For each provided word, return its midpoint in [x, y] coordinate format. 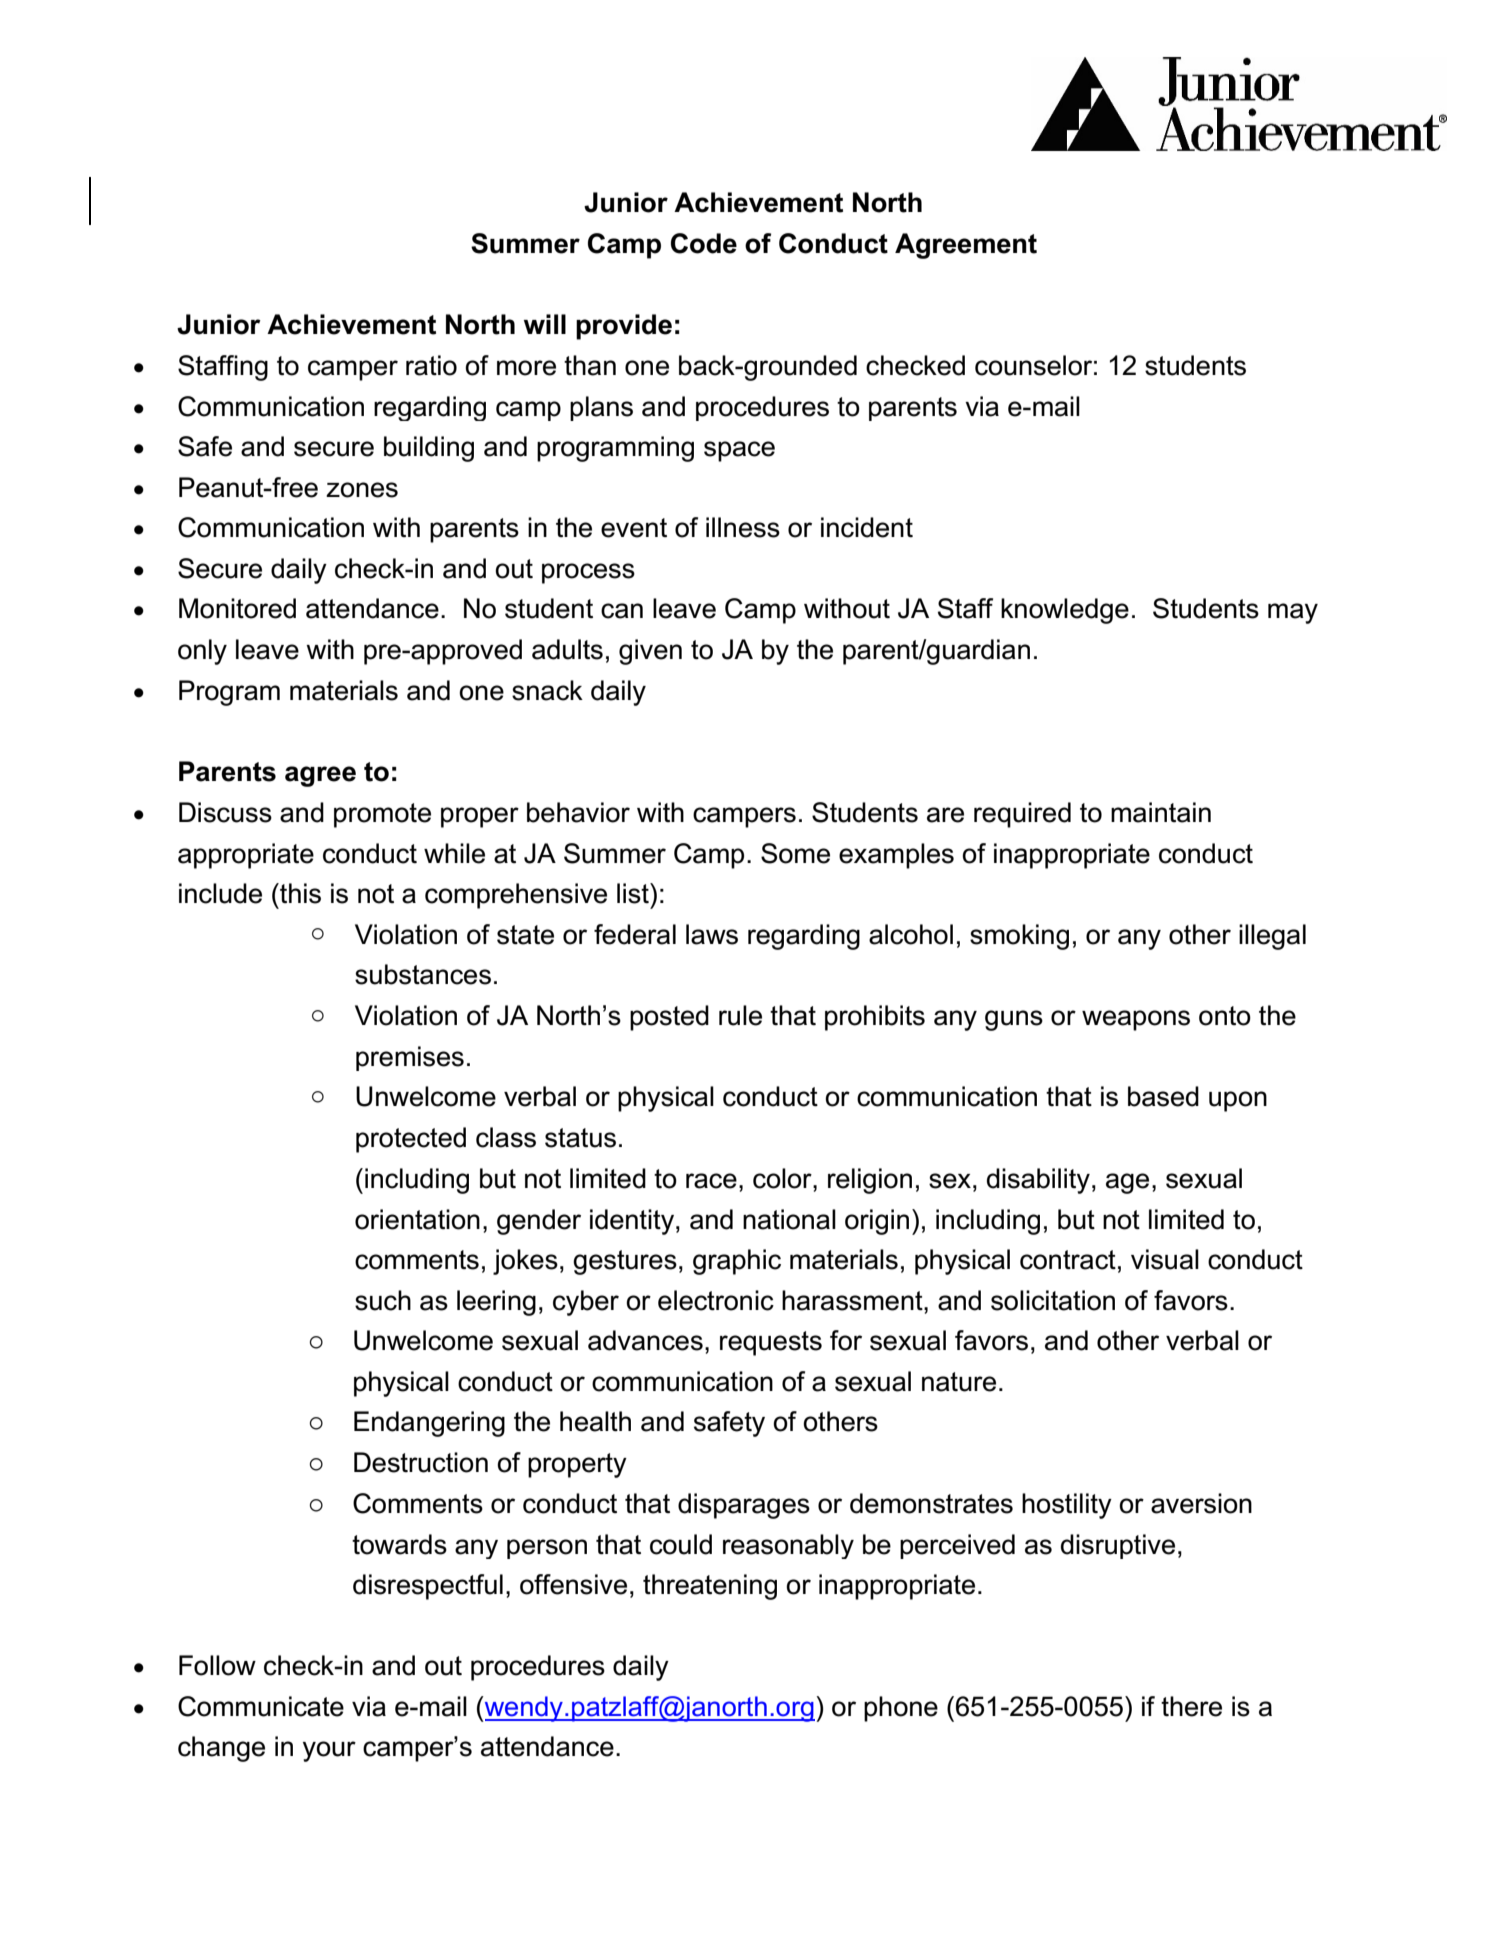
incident [867, 527]
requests [771, 1343]
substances [423, 974]
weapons [1136, 1020]
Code [704, 243]
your [329, 1751]
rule [740, 1015]
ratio [431, 365]
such [383, 1300]
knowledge [1065, 611]
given [650, 652]
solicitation [1053, 1300]
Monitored [237, 608]
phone [901, 1709]
